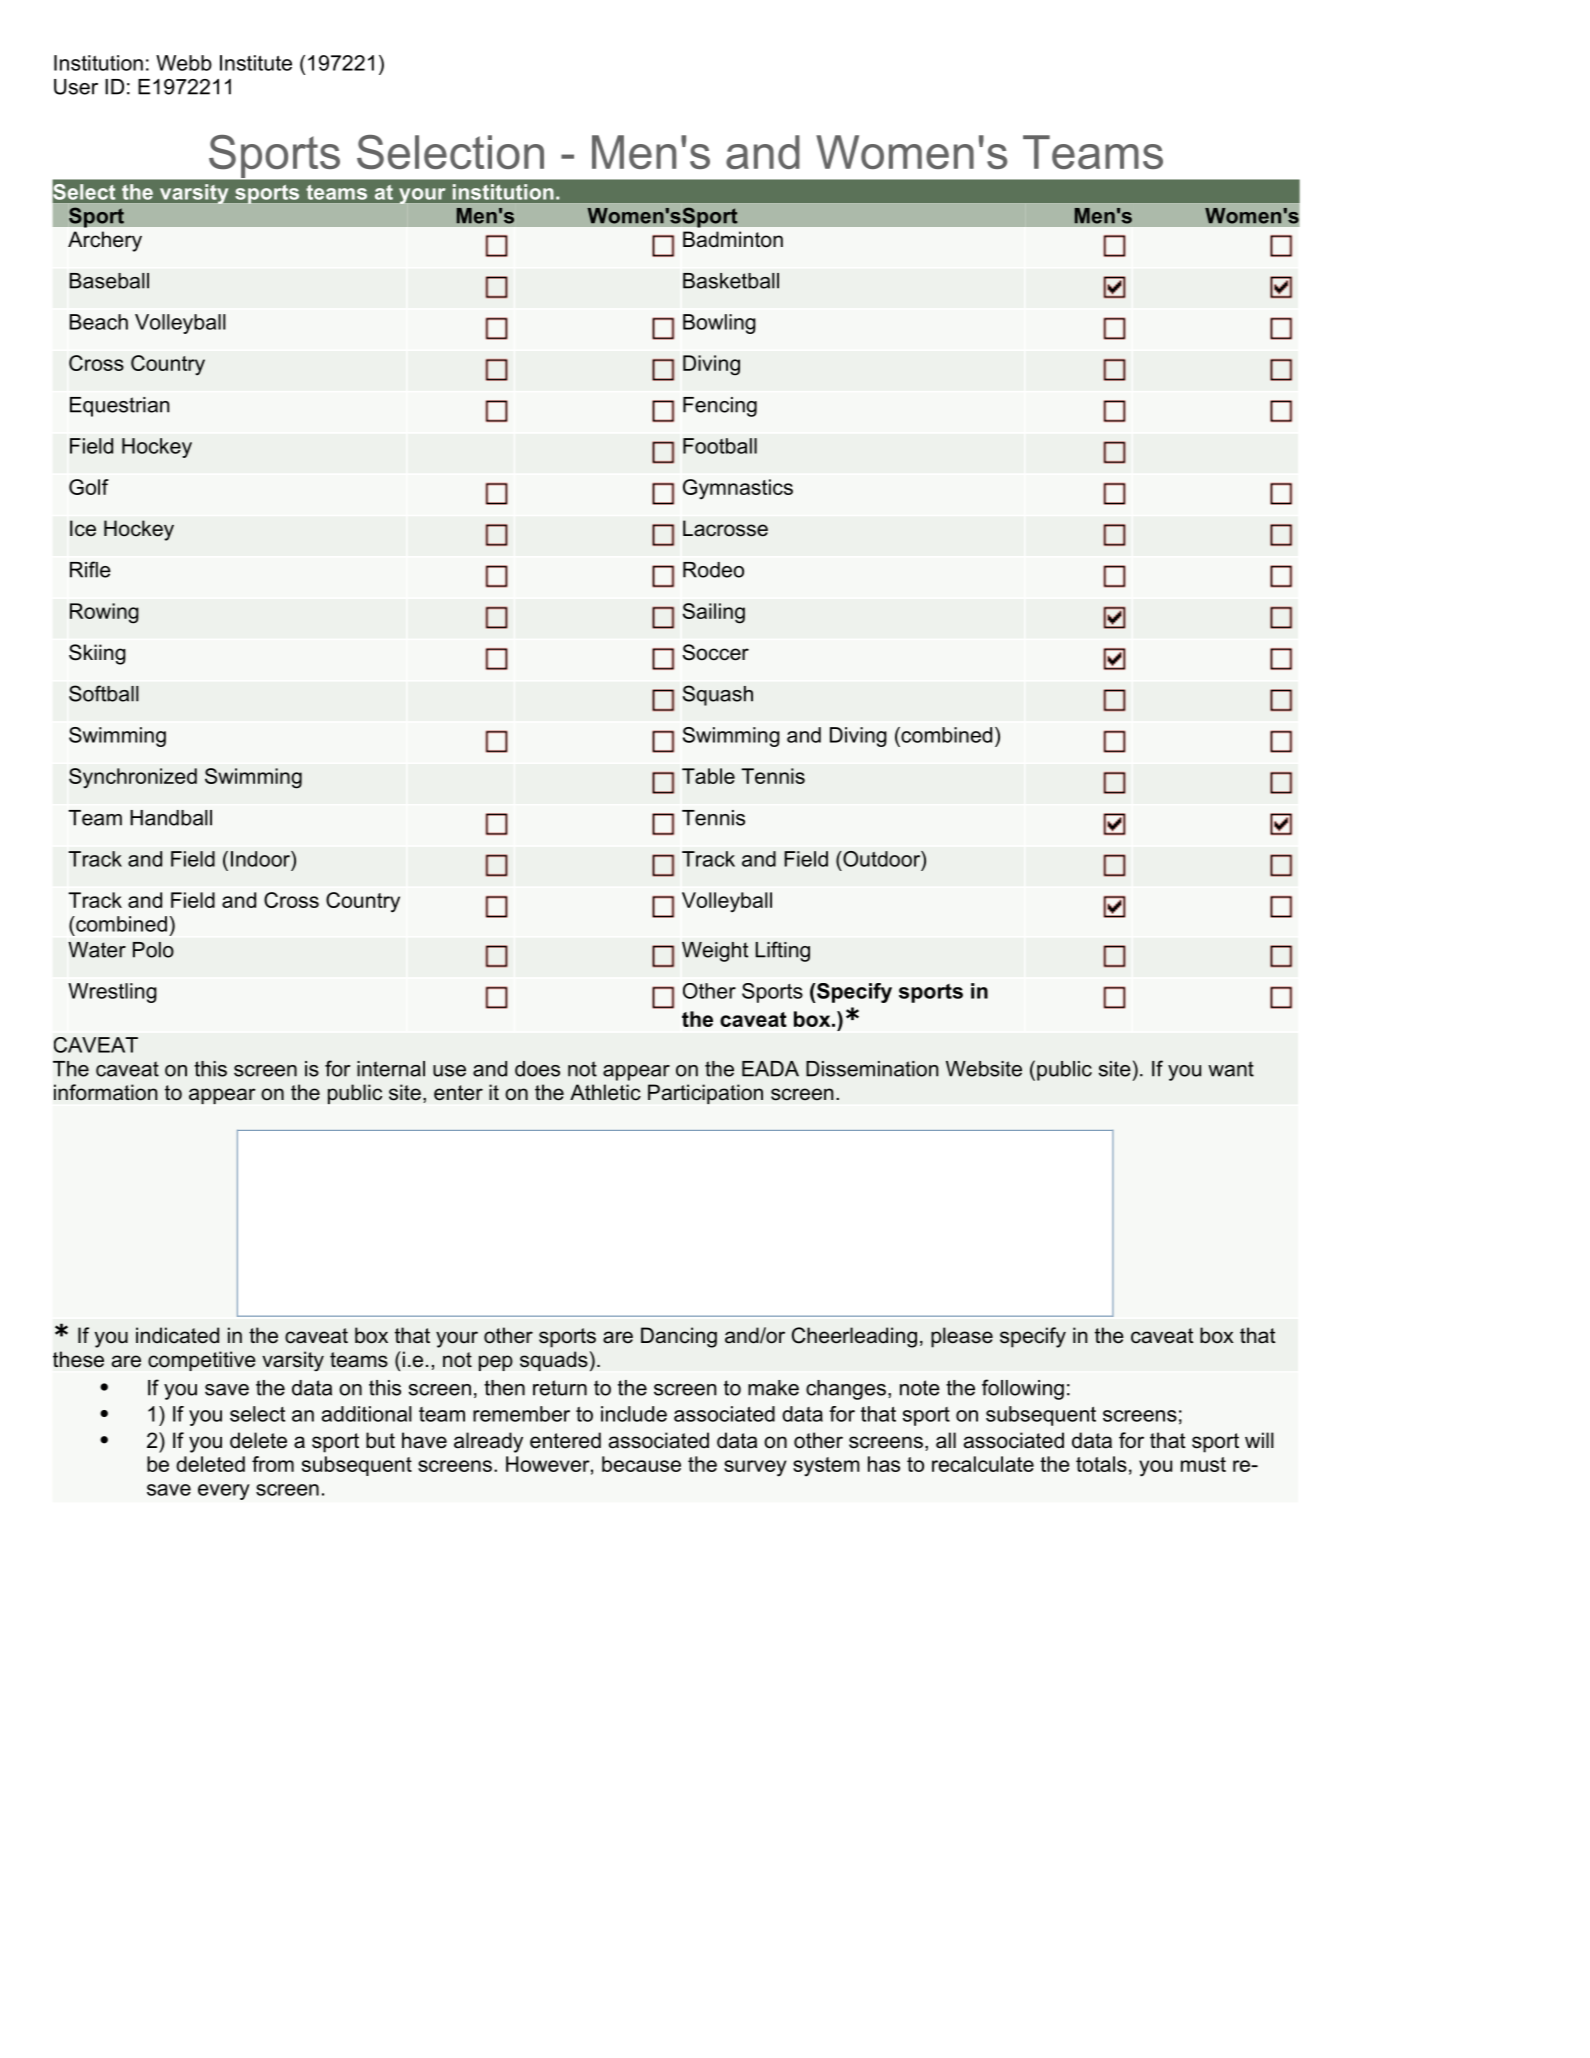 The height and width of the page is (2058, 1590). What do you see at coordinates (731, 281) in the page?
I see `Basketball` at bounding box center [731, 281].
